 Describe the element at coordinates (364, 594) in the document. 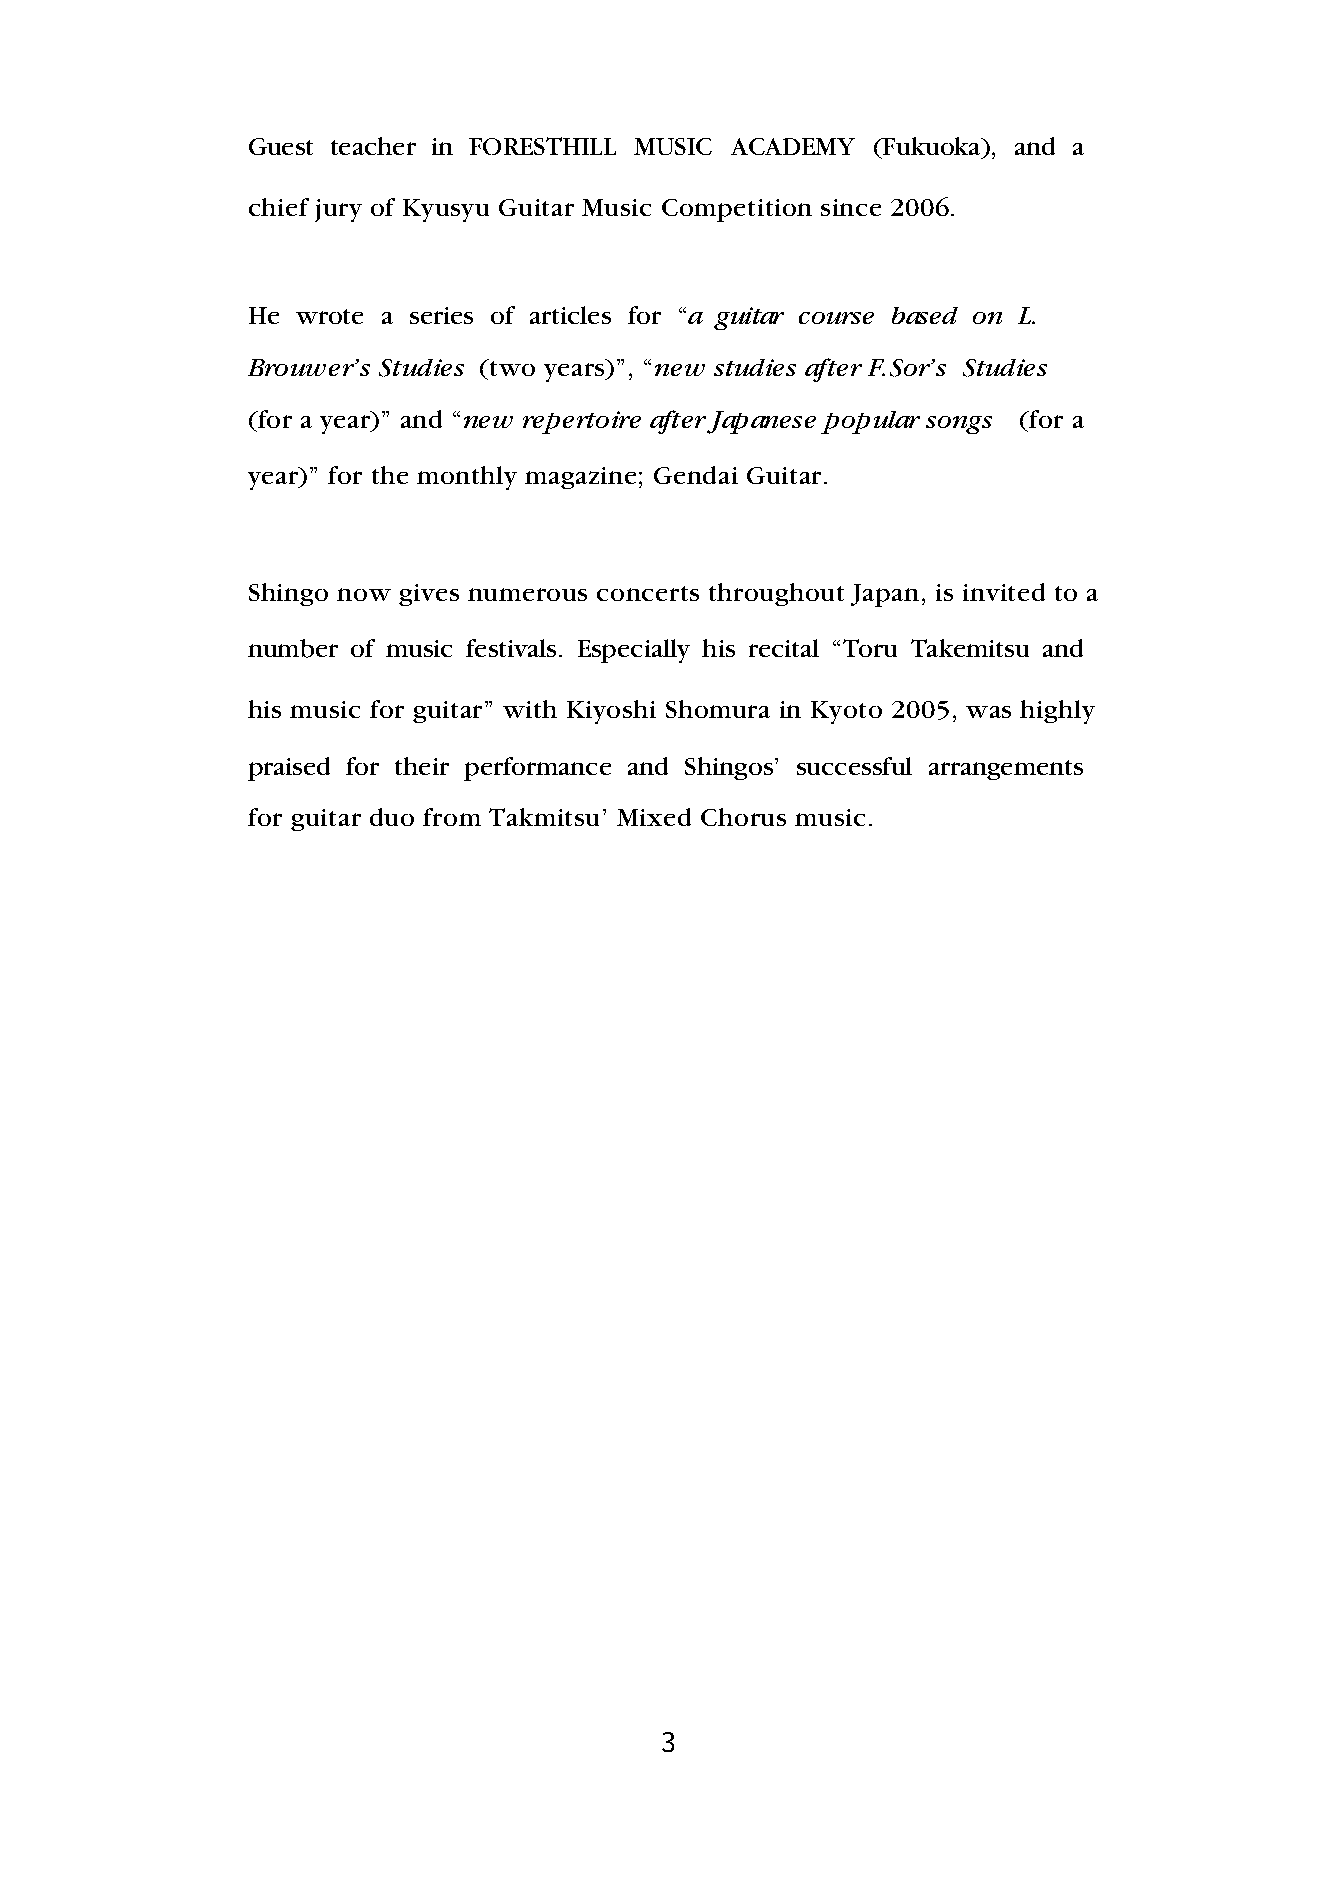

I see `now` at that location.
